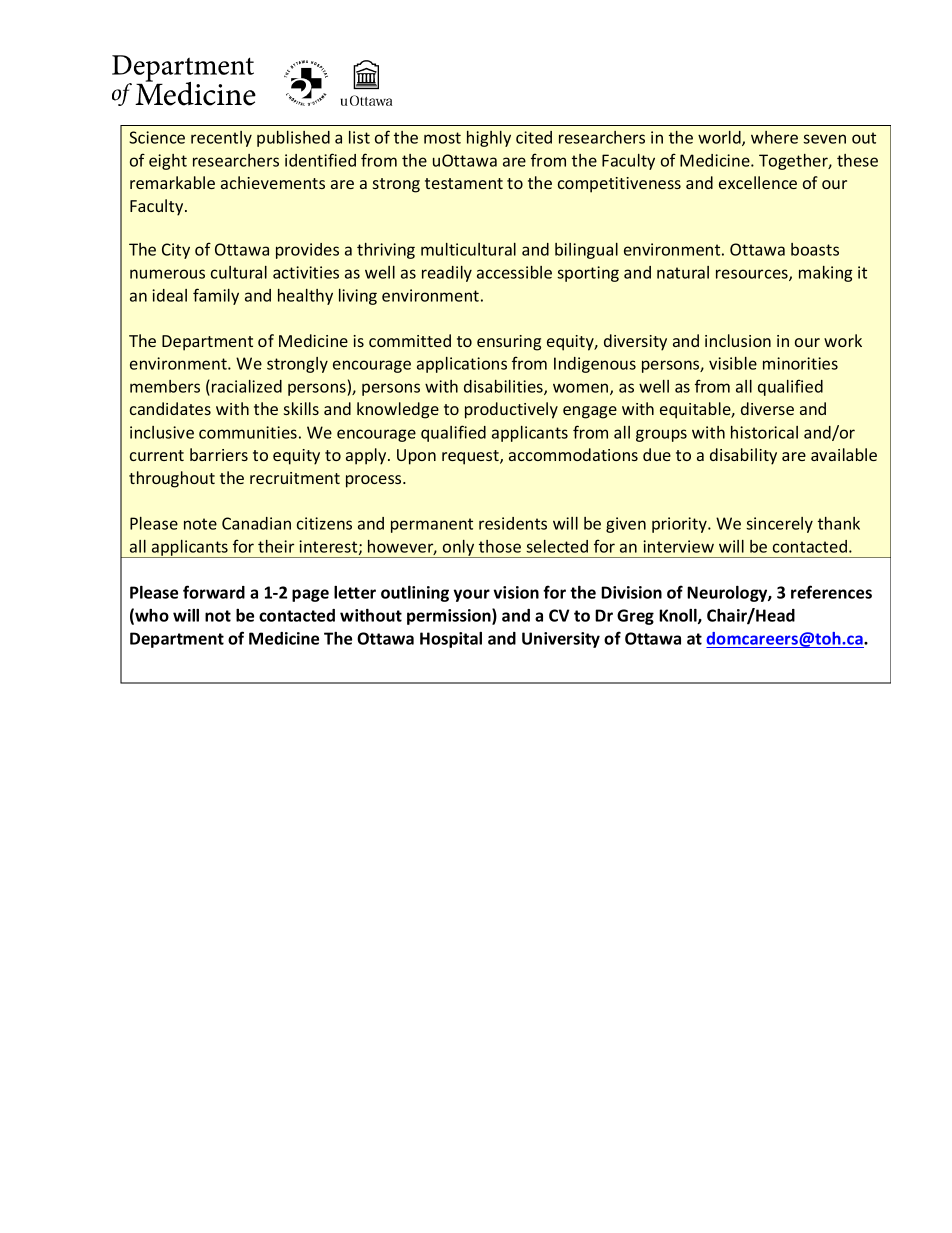  Describe the element at coordinates (216, 296) in the image. I see `family` at that location.
